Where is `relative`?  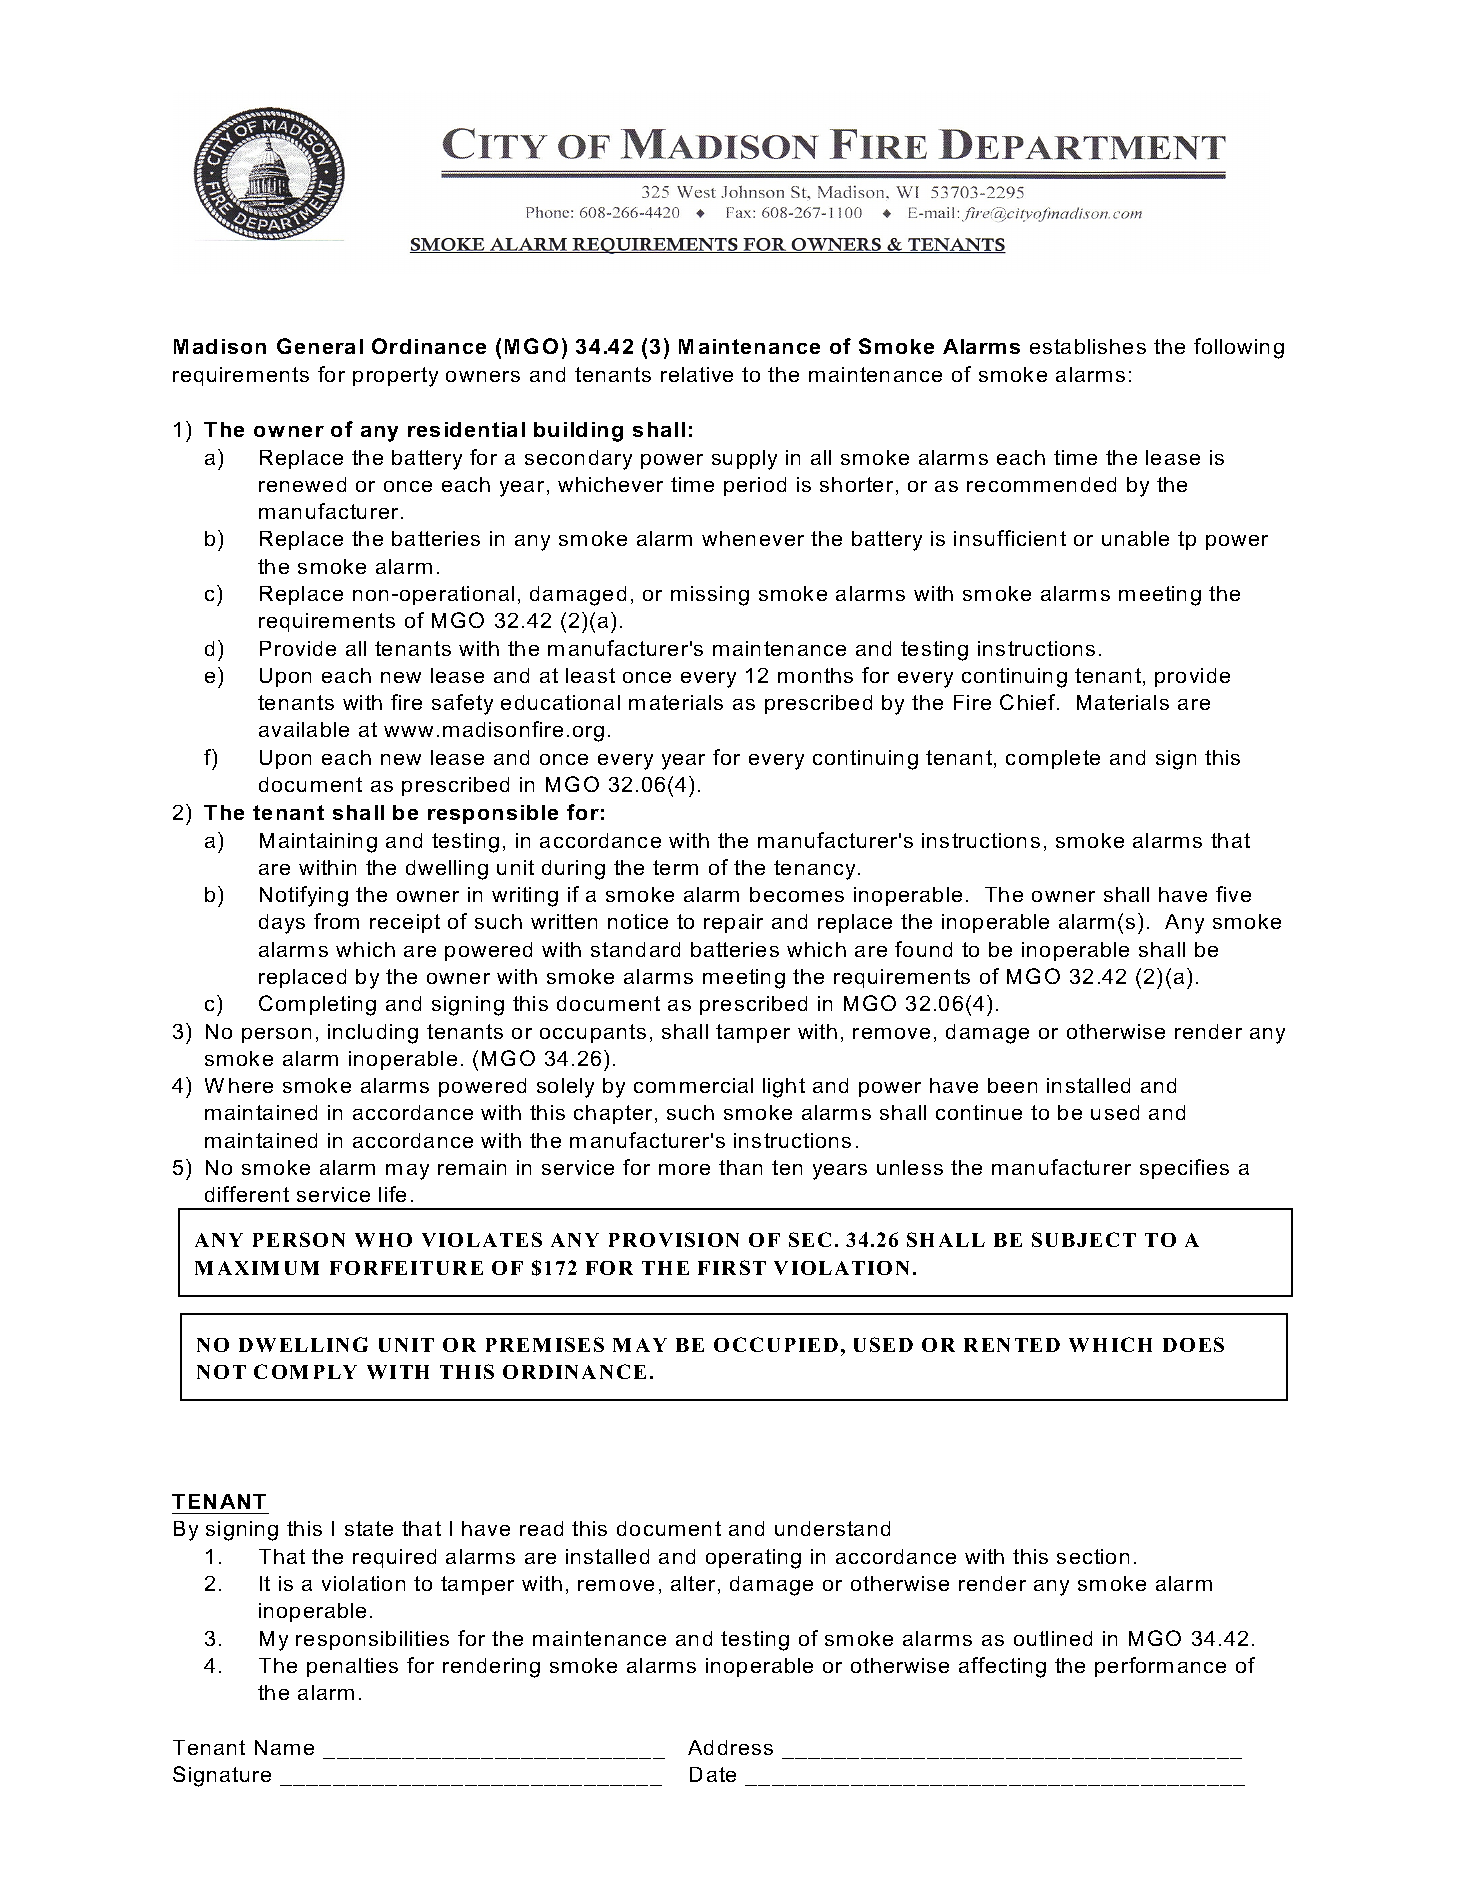 relative is located at coordinates (697, 374).
